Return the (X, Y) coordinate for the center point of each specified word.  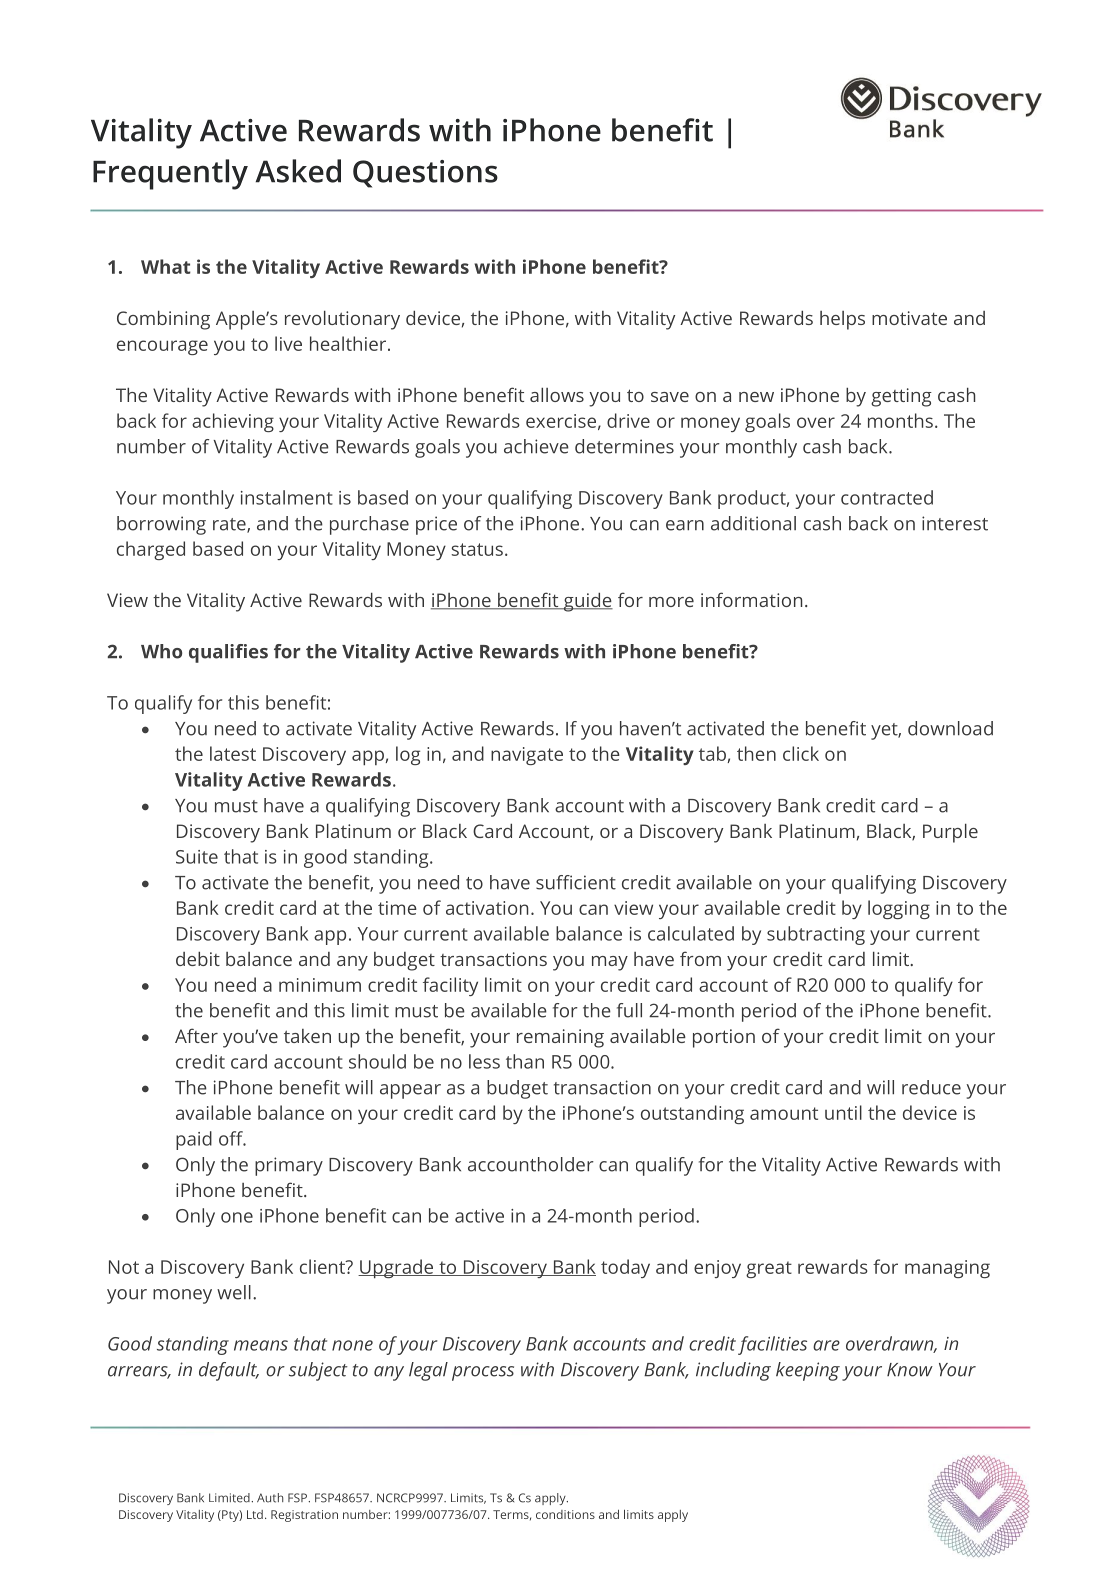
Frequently (170, 174)
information (751, 599)
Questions (425, 174)
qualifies (228, 653)
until (843, 1112)
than (525, 1061)
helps (842, 320)
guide (587, 602)
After (196, 1035)
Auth (270, 1498)
